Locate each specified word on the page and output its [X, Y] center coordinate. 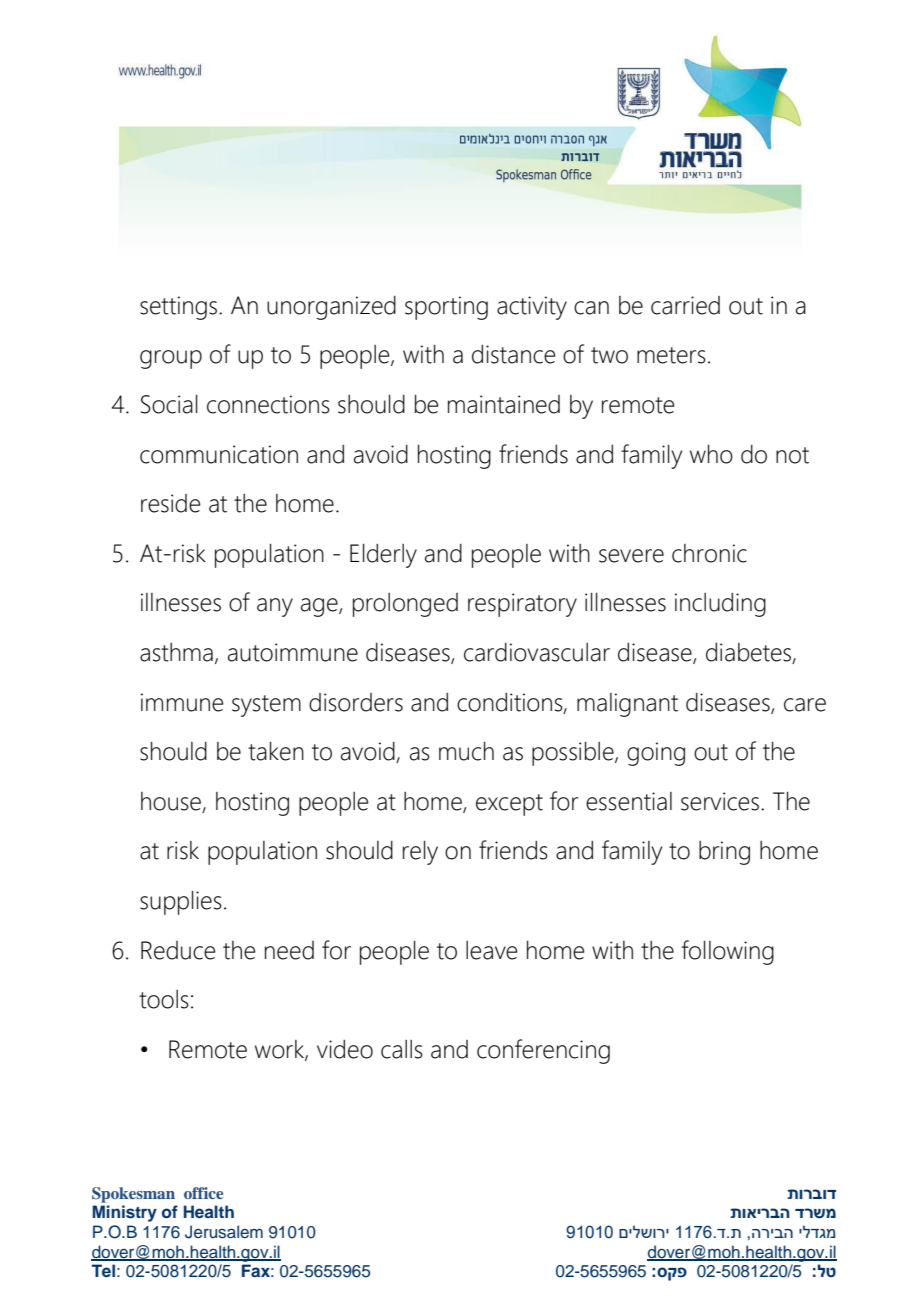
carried [685, 305]
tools [164, 999]
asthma [176, 652]
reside [170, 503]
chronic [709, 553]
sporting [446, 308]
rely [420, 853]
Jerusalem [224, 1232]
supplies [181, 903]
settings [180, 308]
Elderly [383, 556]
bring [724, 853]
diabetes [749, 653]
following [727, 952]
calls [402, 1049]
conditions [511, 703]
